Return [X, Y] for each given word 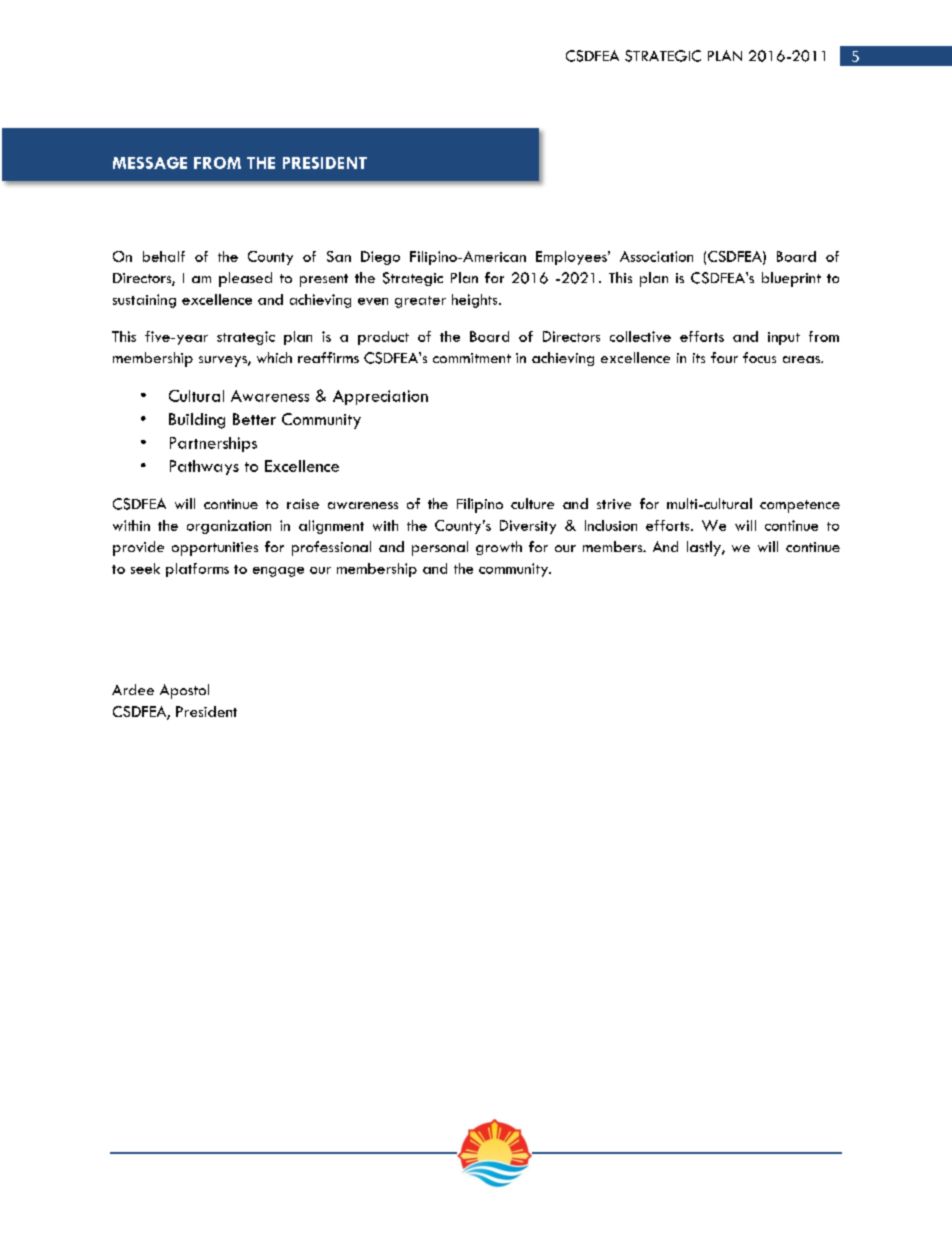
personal [440, 548]
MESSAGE [150, 163]
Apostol [184, 691]
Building [197, 421]
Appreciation [380, 397]
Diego [380, 258]
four [724, 357]
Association [656, 256]
